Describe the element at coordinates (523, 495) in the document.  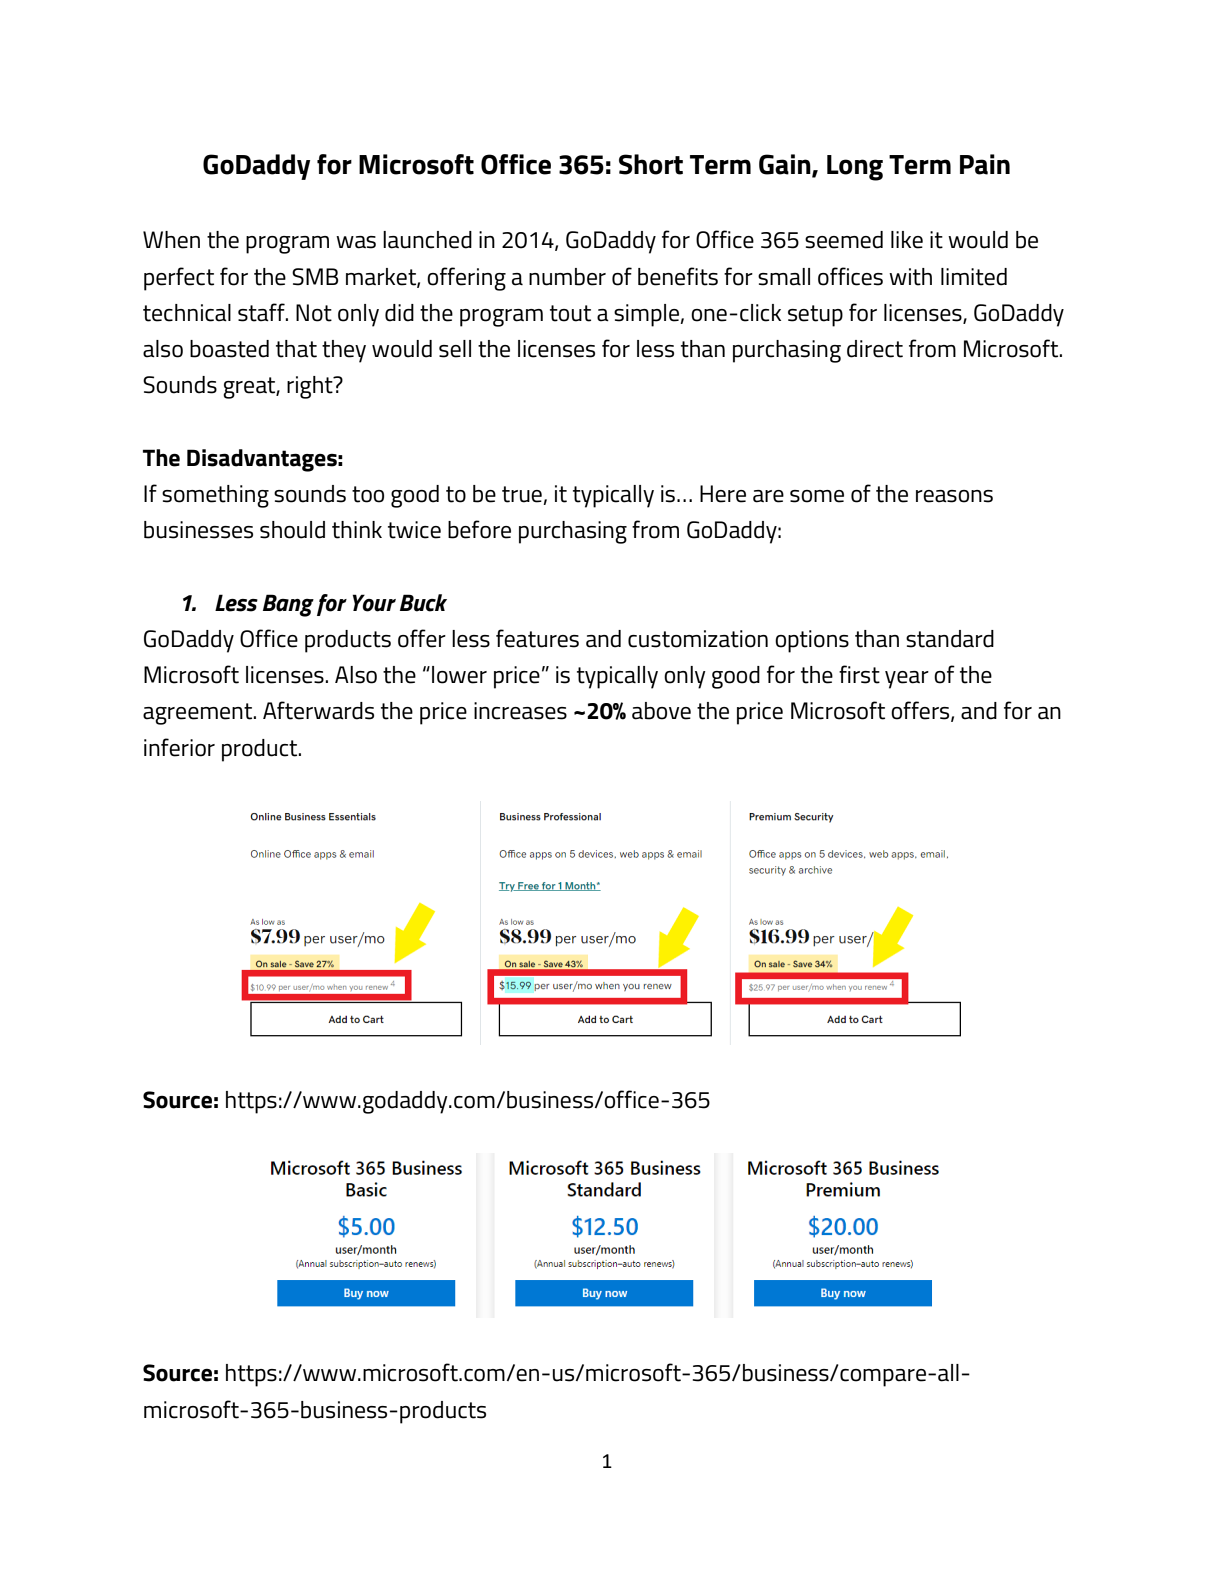
I see `true` at that location.
